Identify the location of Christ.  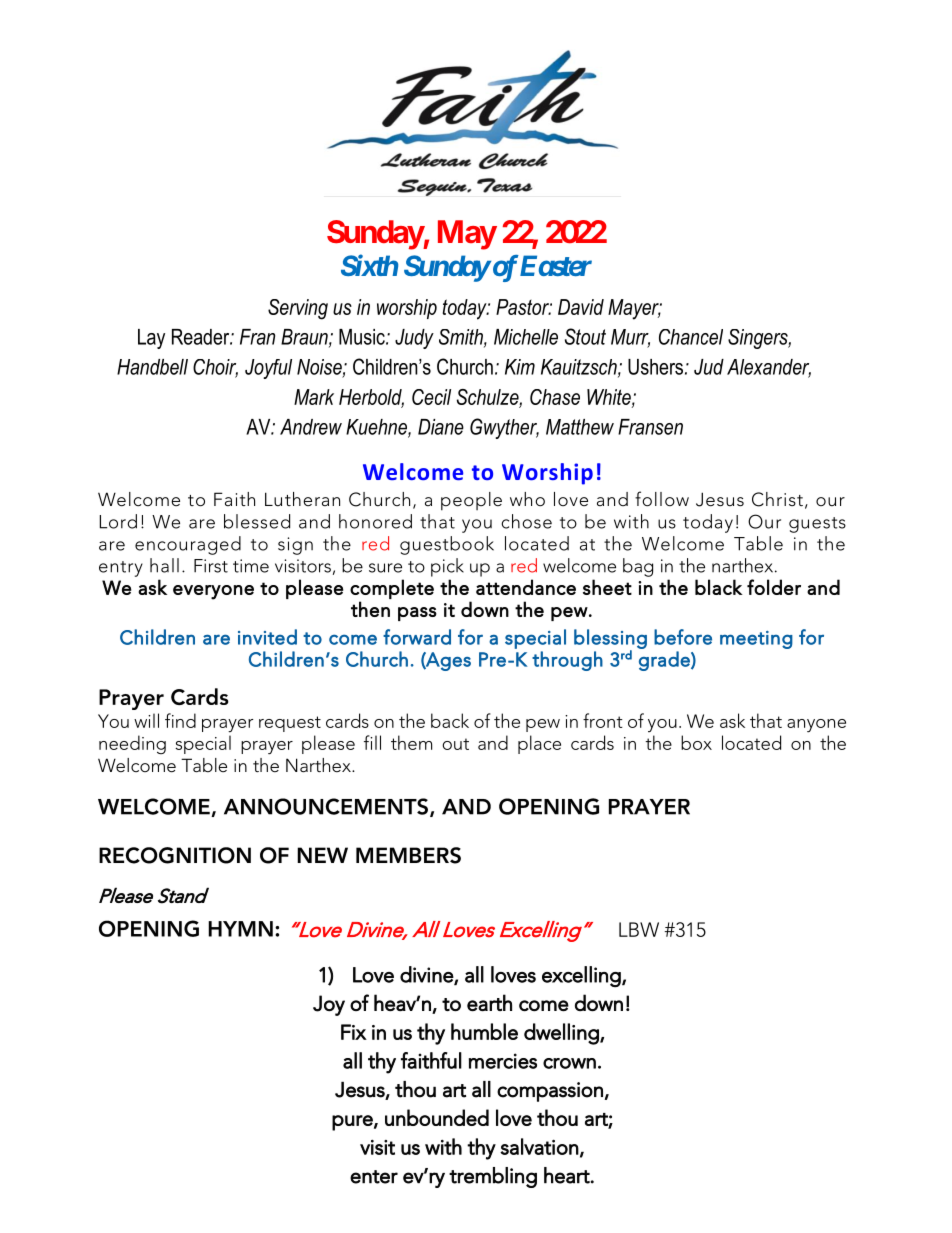
(777, 499).
